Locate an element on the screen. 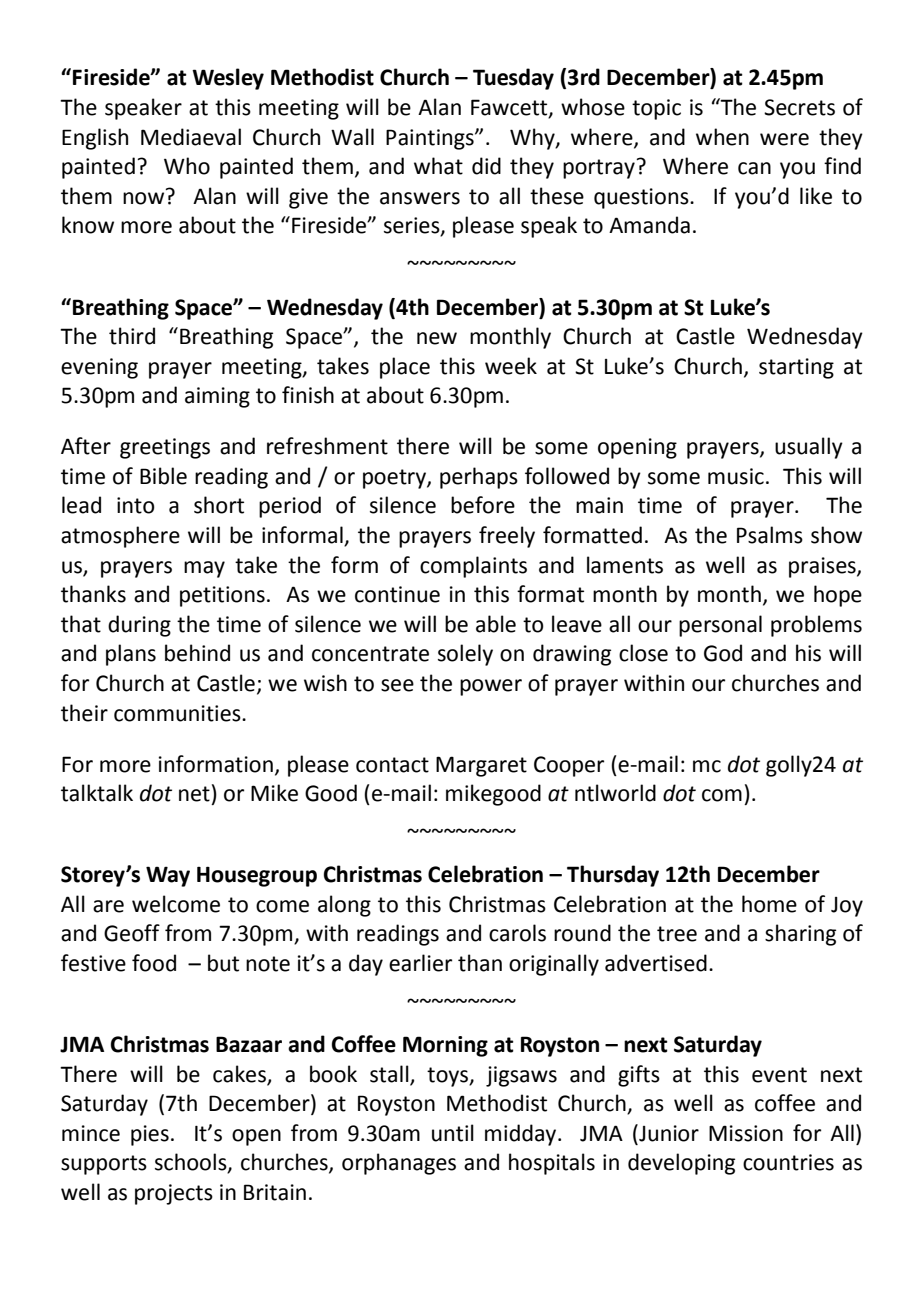 The width and height of the screenshot is (924, 1311). Fawcett is located at coordinates (510, 108).
